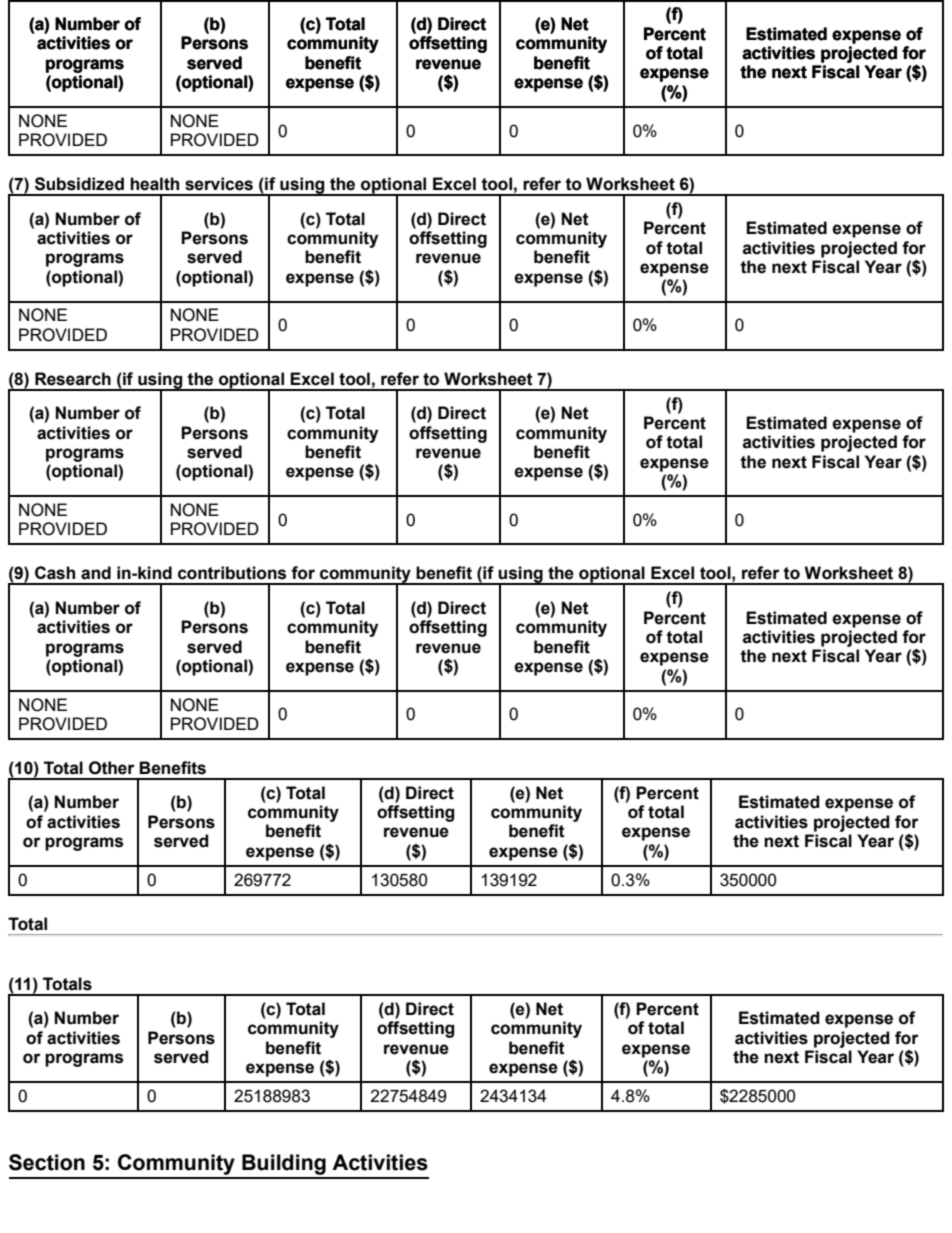 This document has width=952, height=1233. I want to click on health, so click(154, 184).
